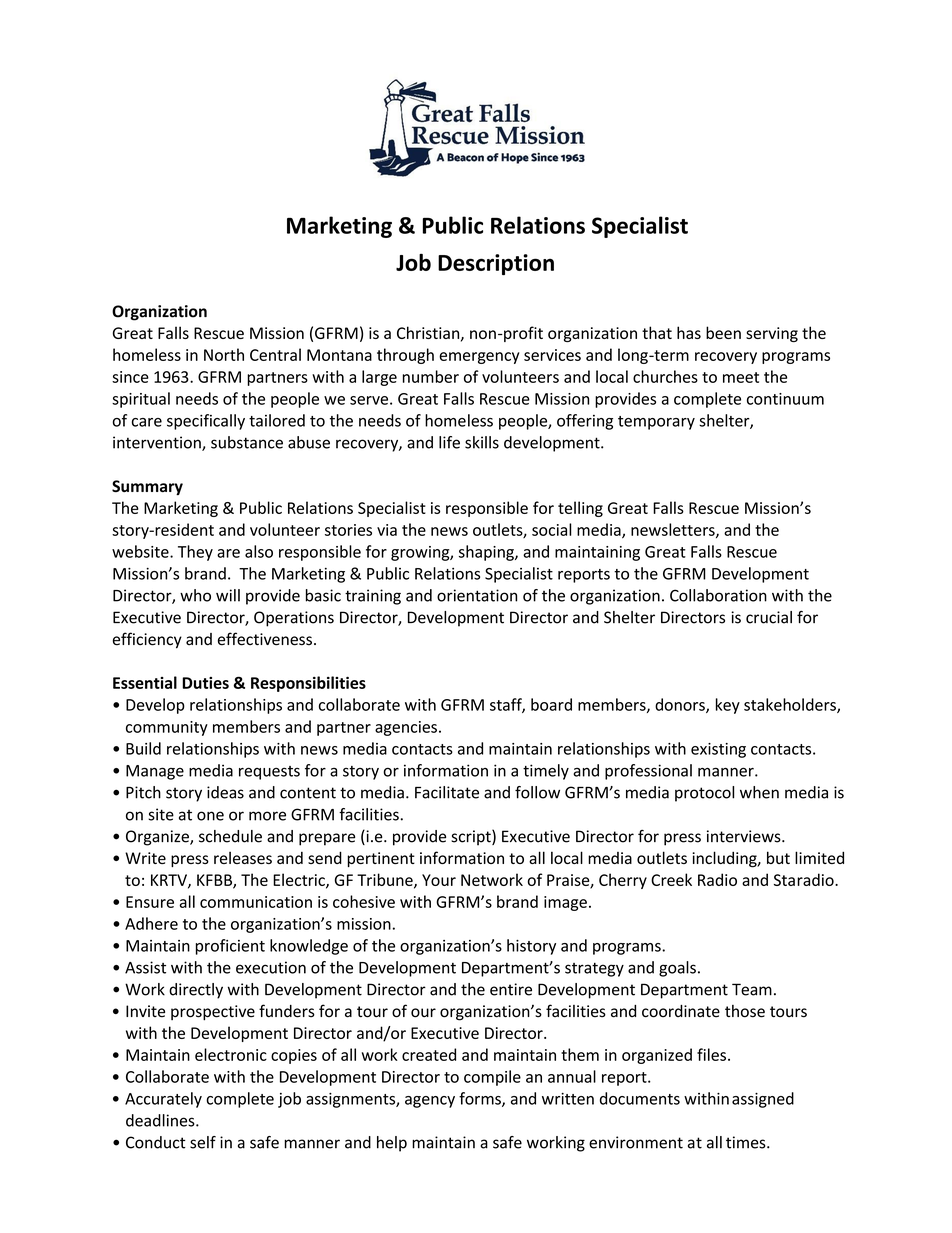 The width and height of the page is (952, 1233). I want to click on North, so click(224, 354).
